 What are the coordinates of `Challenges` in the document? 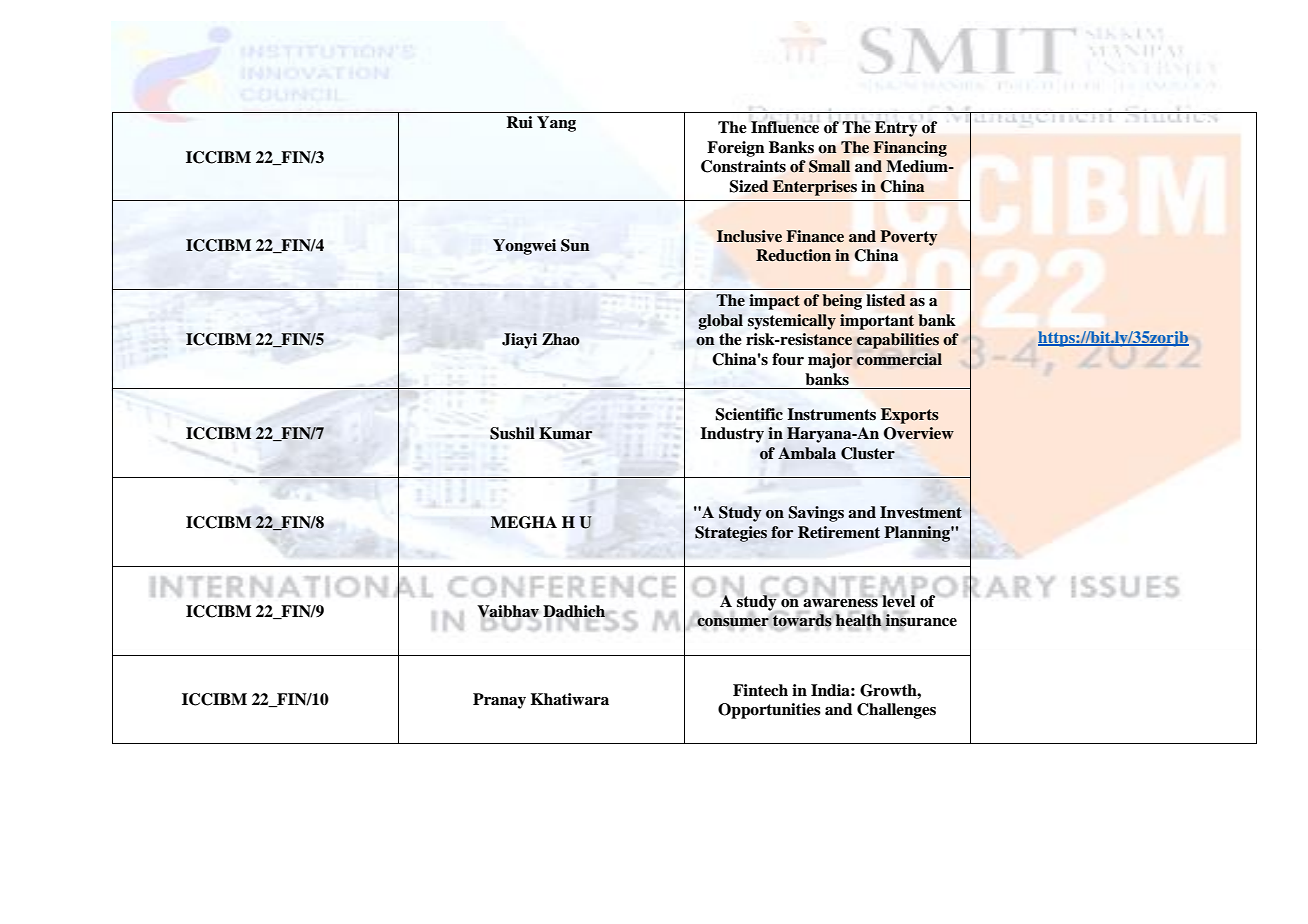 It's located at (896, 711).
